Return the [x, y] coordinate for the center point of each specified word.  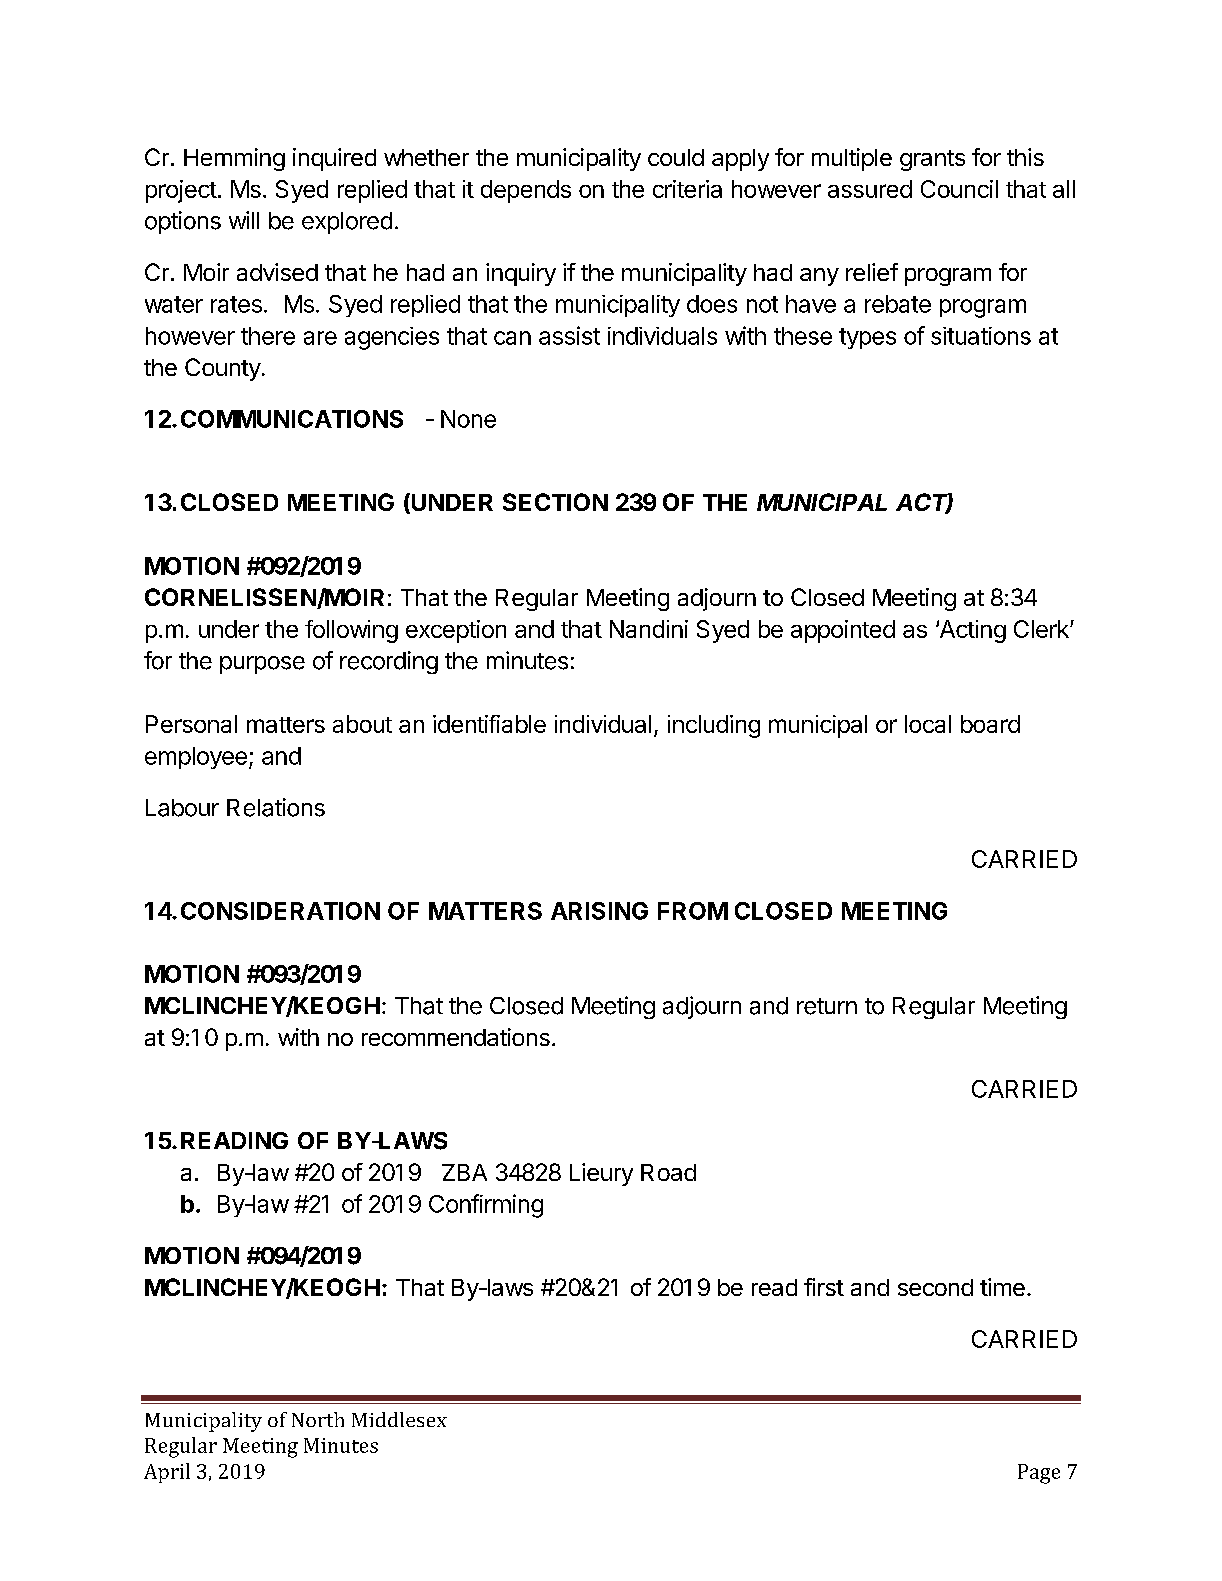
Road [668, 1172]
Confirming [486, 1206]
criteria [687, 189]
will [244, 220]
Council [959, 189]
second [935, 1287]
